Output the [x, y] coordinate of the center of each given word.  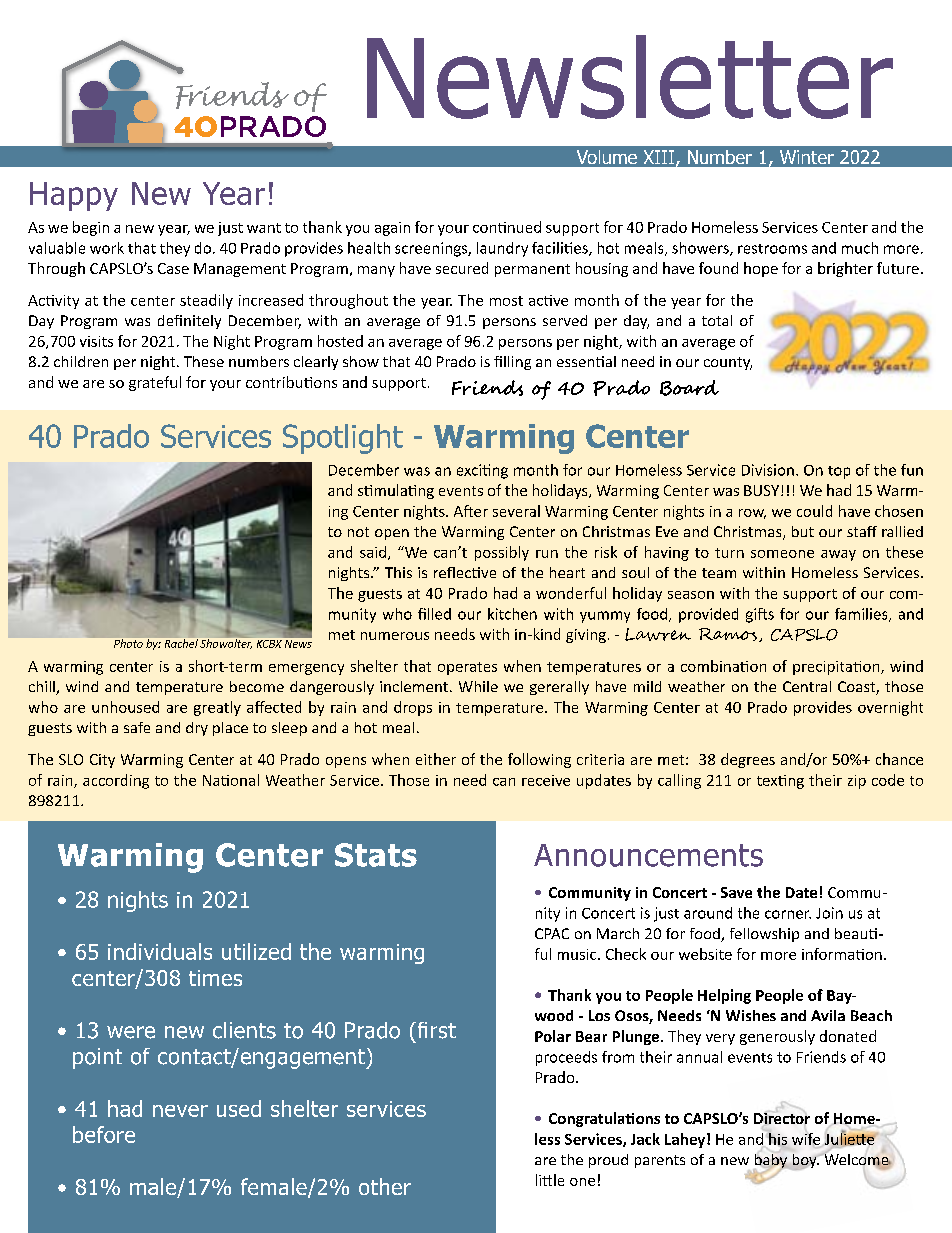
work [107, 248]
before [104, 1134]
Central [807, 686]
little [550, 1180]
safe [137, 727]
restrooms [772, 249]
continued [507, 227]
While [478, 686]
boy [806, 1162]
